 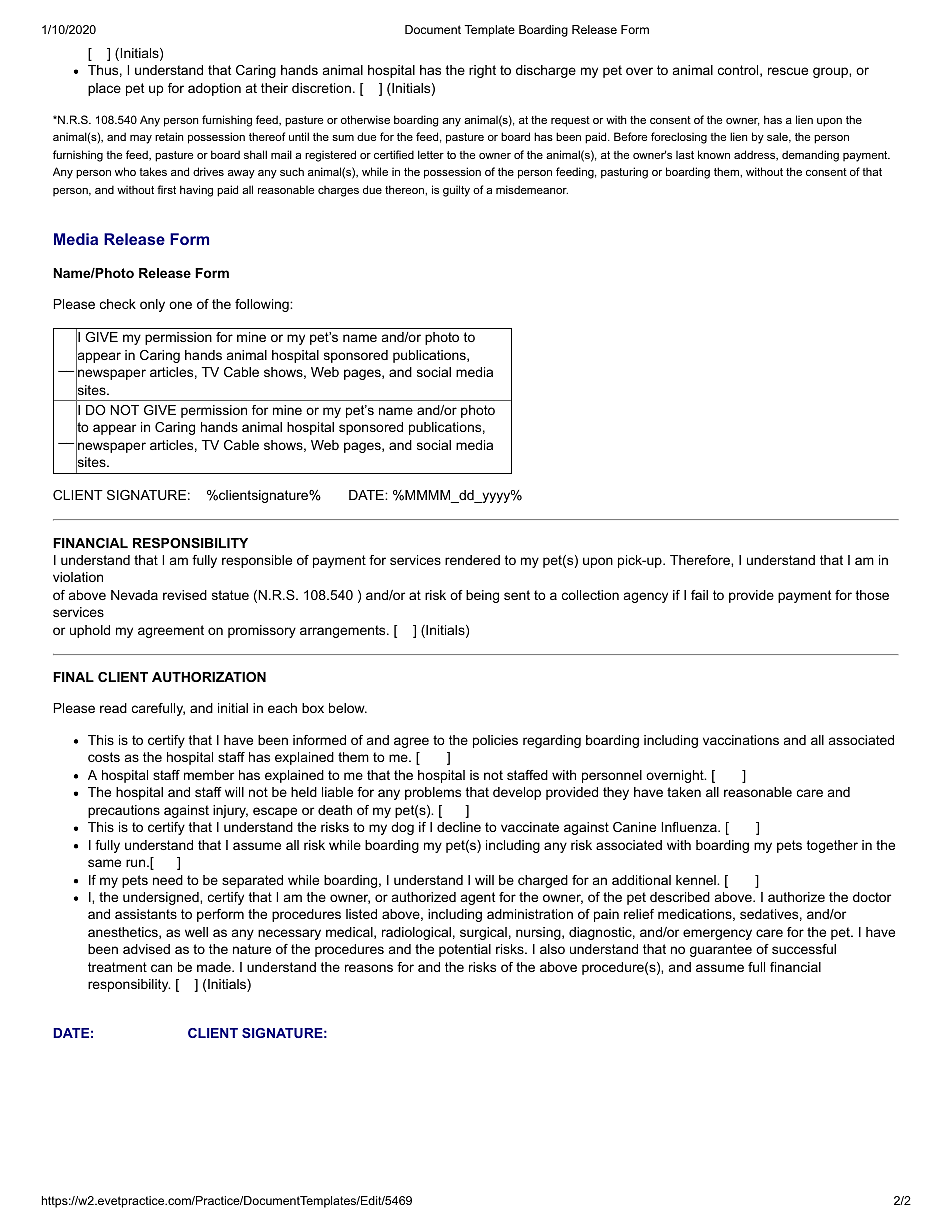 What do you see at coordinates (472, 560) in the screenshot?
I see `rendered` at bounding box center [472, 560].
